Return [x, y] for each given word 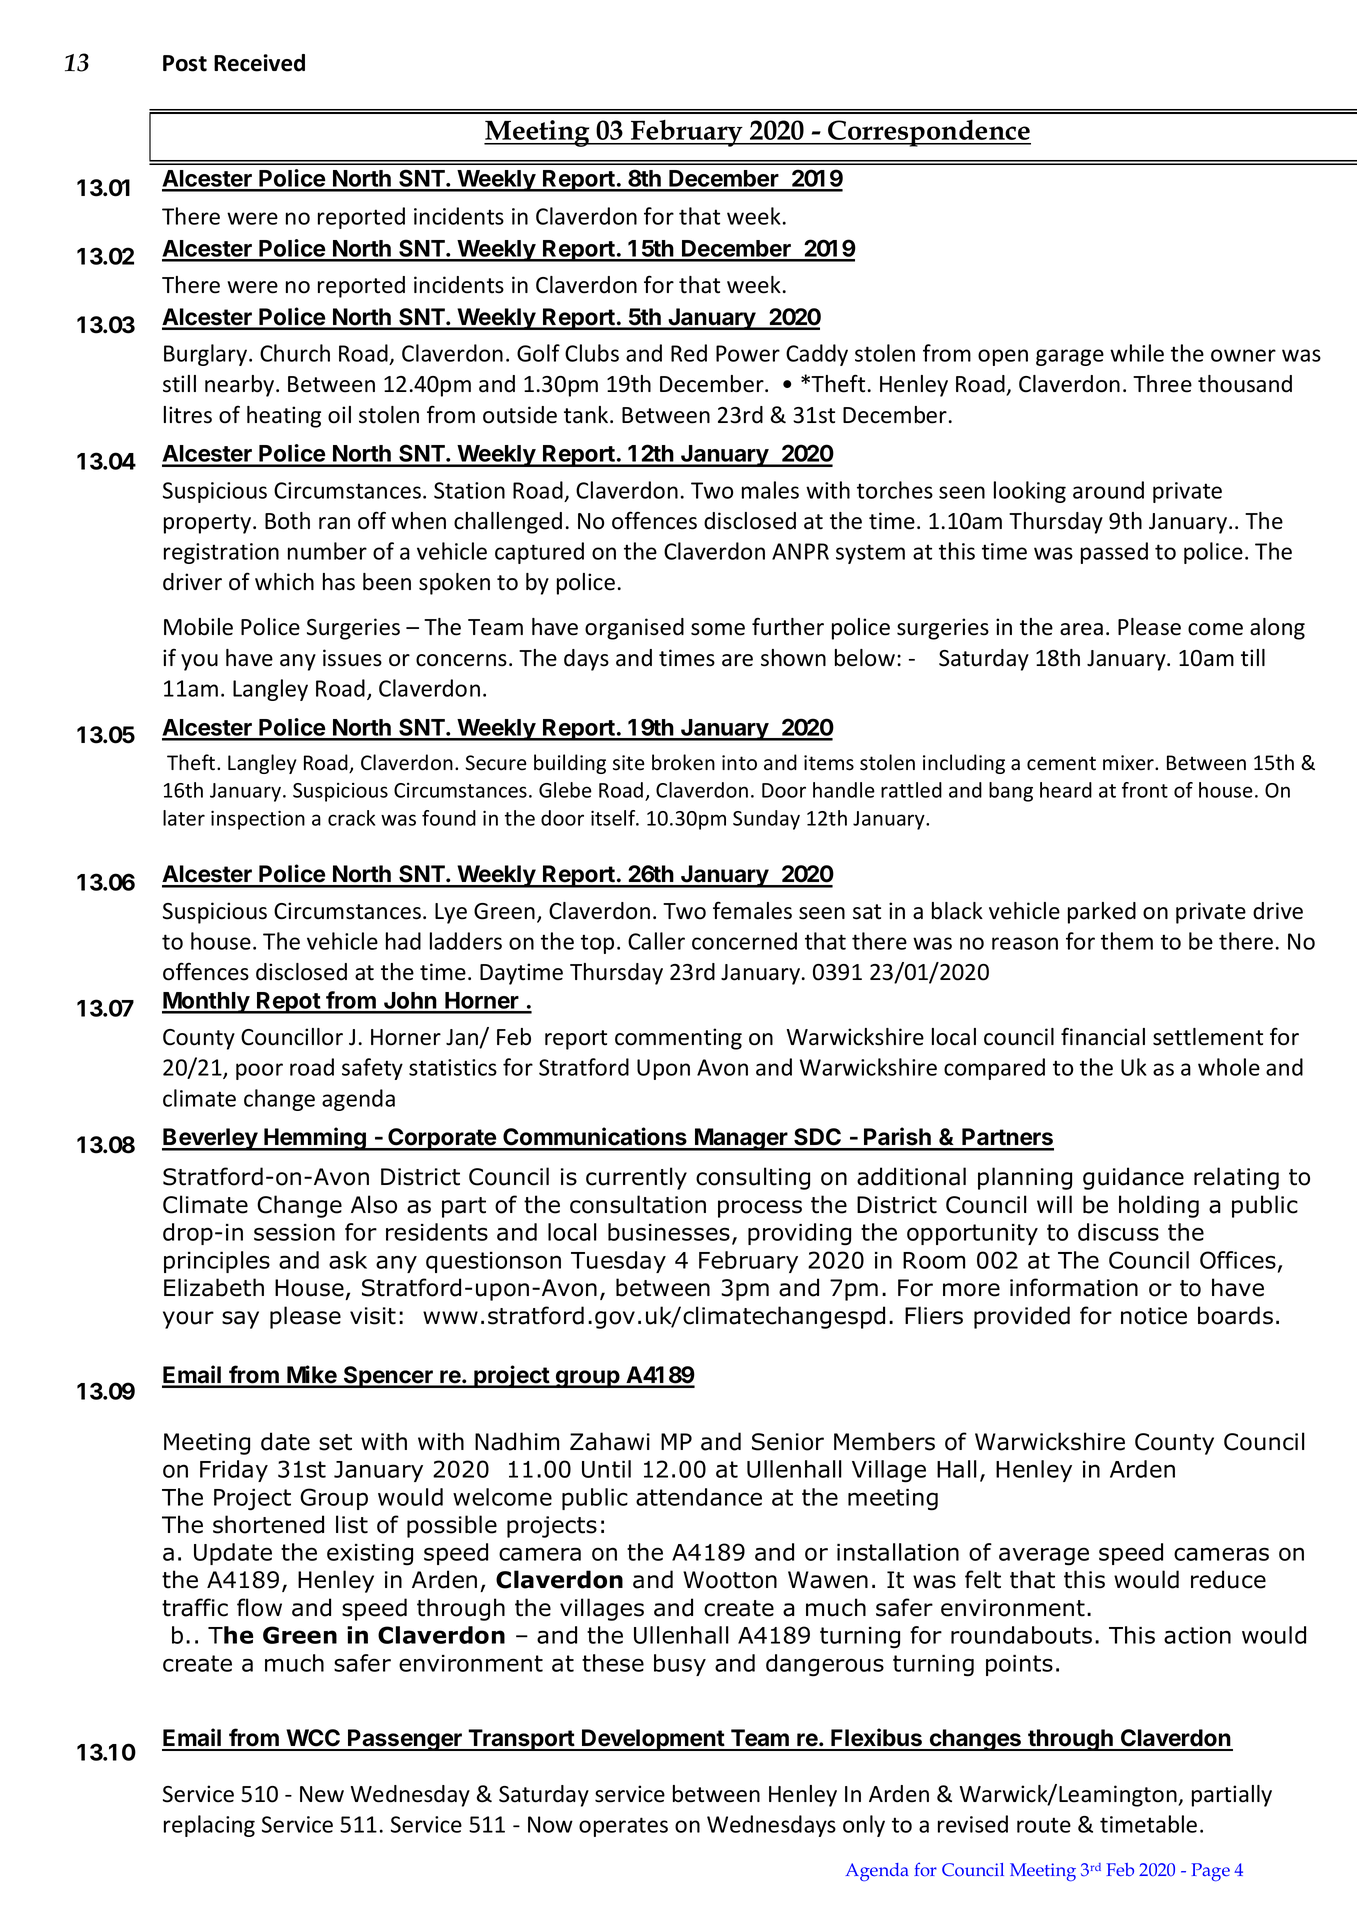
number [327, 551]
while [1137, 353]
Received [259, 63]
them [1127, 941]
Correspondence [928, 133]
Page [1211, 1872]
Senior [788, 1442]
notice [1154, 1316]
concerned [744, 941]
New [322, 1794]
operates [623, 1827]
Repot [288, 1003]
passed [1114, 553]
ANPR [800, 551]
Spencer [388, 1377]
